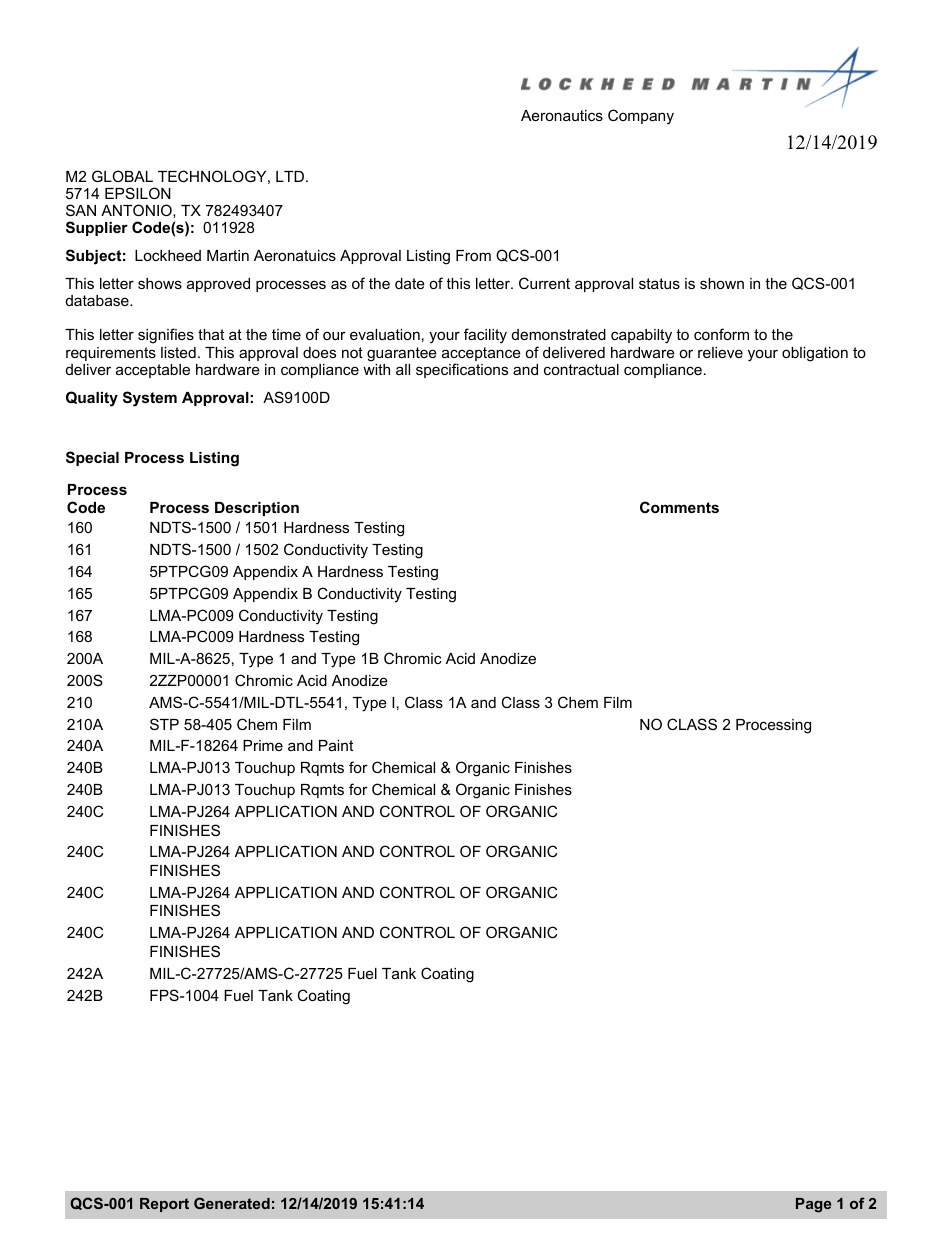 The image size is (952, 1233). What do you see at coordinates (336, 745) in the screenshot?
I see `Paint` at bounding box center [336, 745].
